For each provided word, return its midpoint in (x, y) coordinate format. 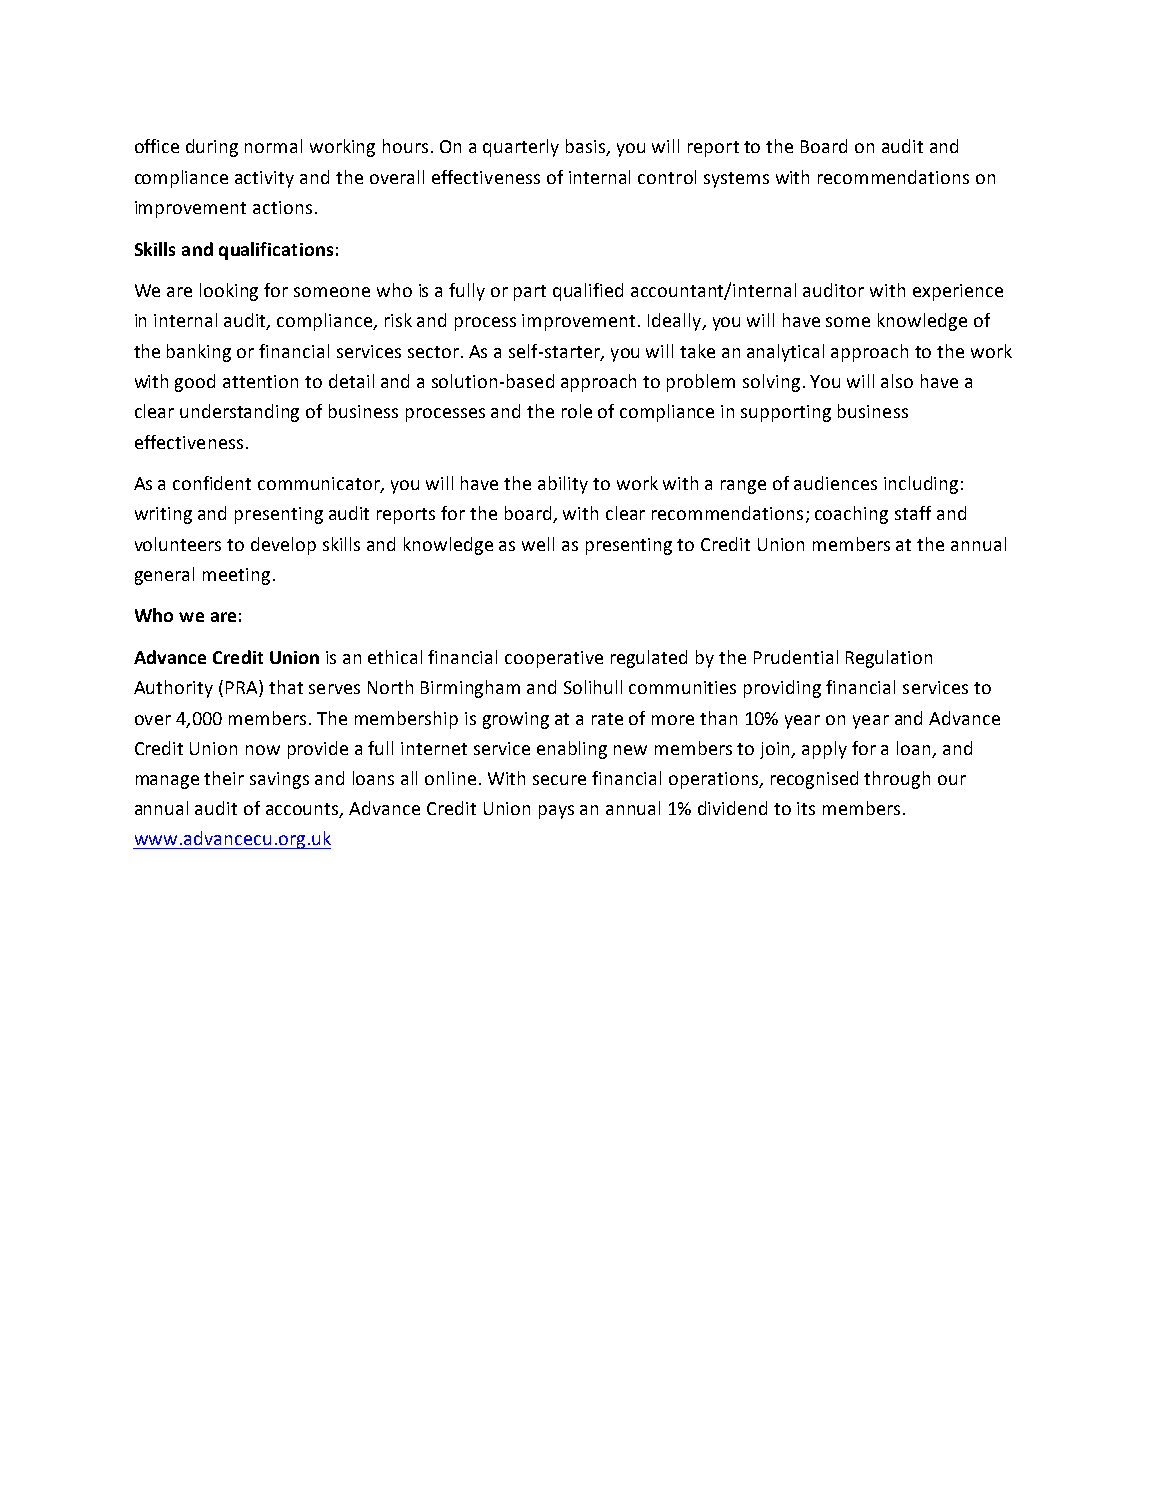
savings (279, 780)
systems (736, 180)
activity (264, 179)
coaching (851, 515)
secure (559, 780)
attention (260, 381)
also (897, 381)
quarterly (521, 148)
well (538, 544)
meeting (236, 576)
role (577, 411)
